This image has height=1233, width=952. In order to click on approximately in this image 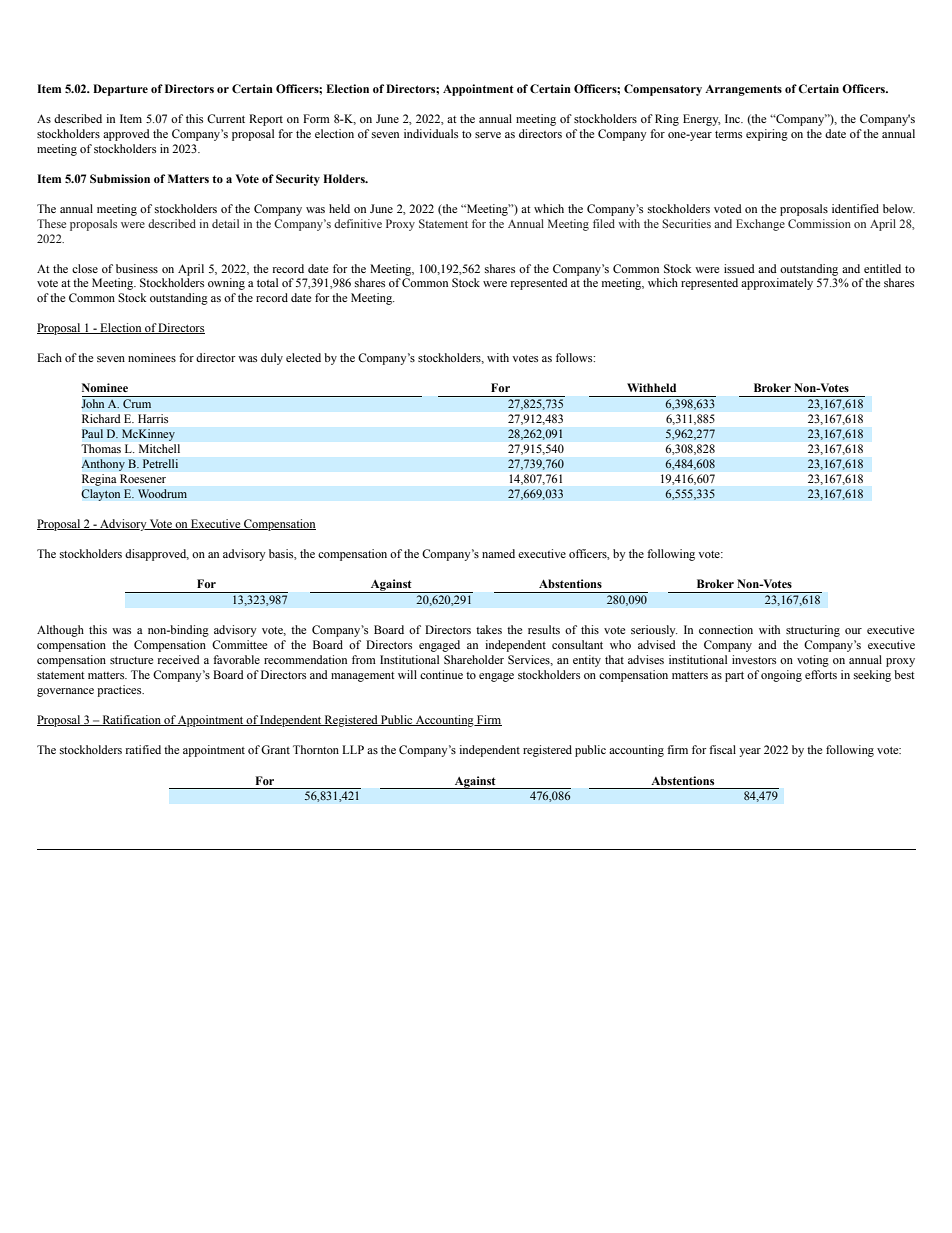, I will do `click(777, 284)`.
